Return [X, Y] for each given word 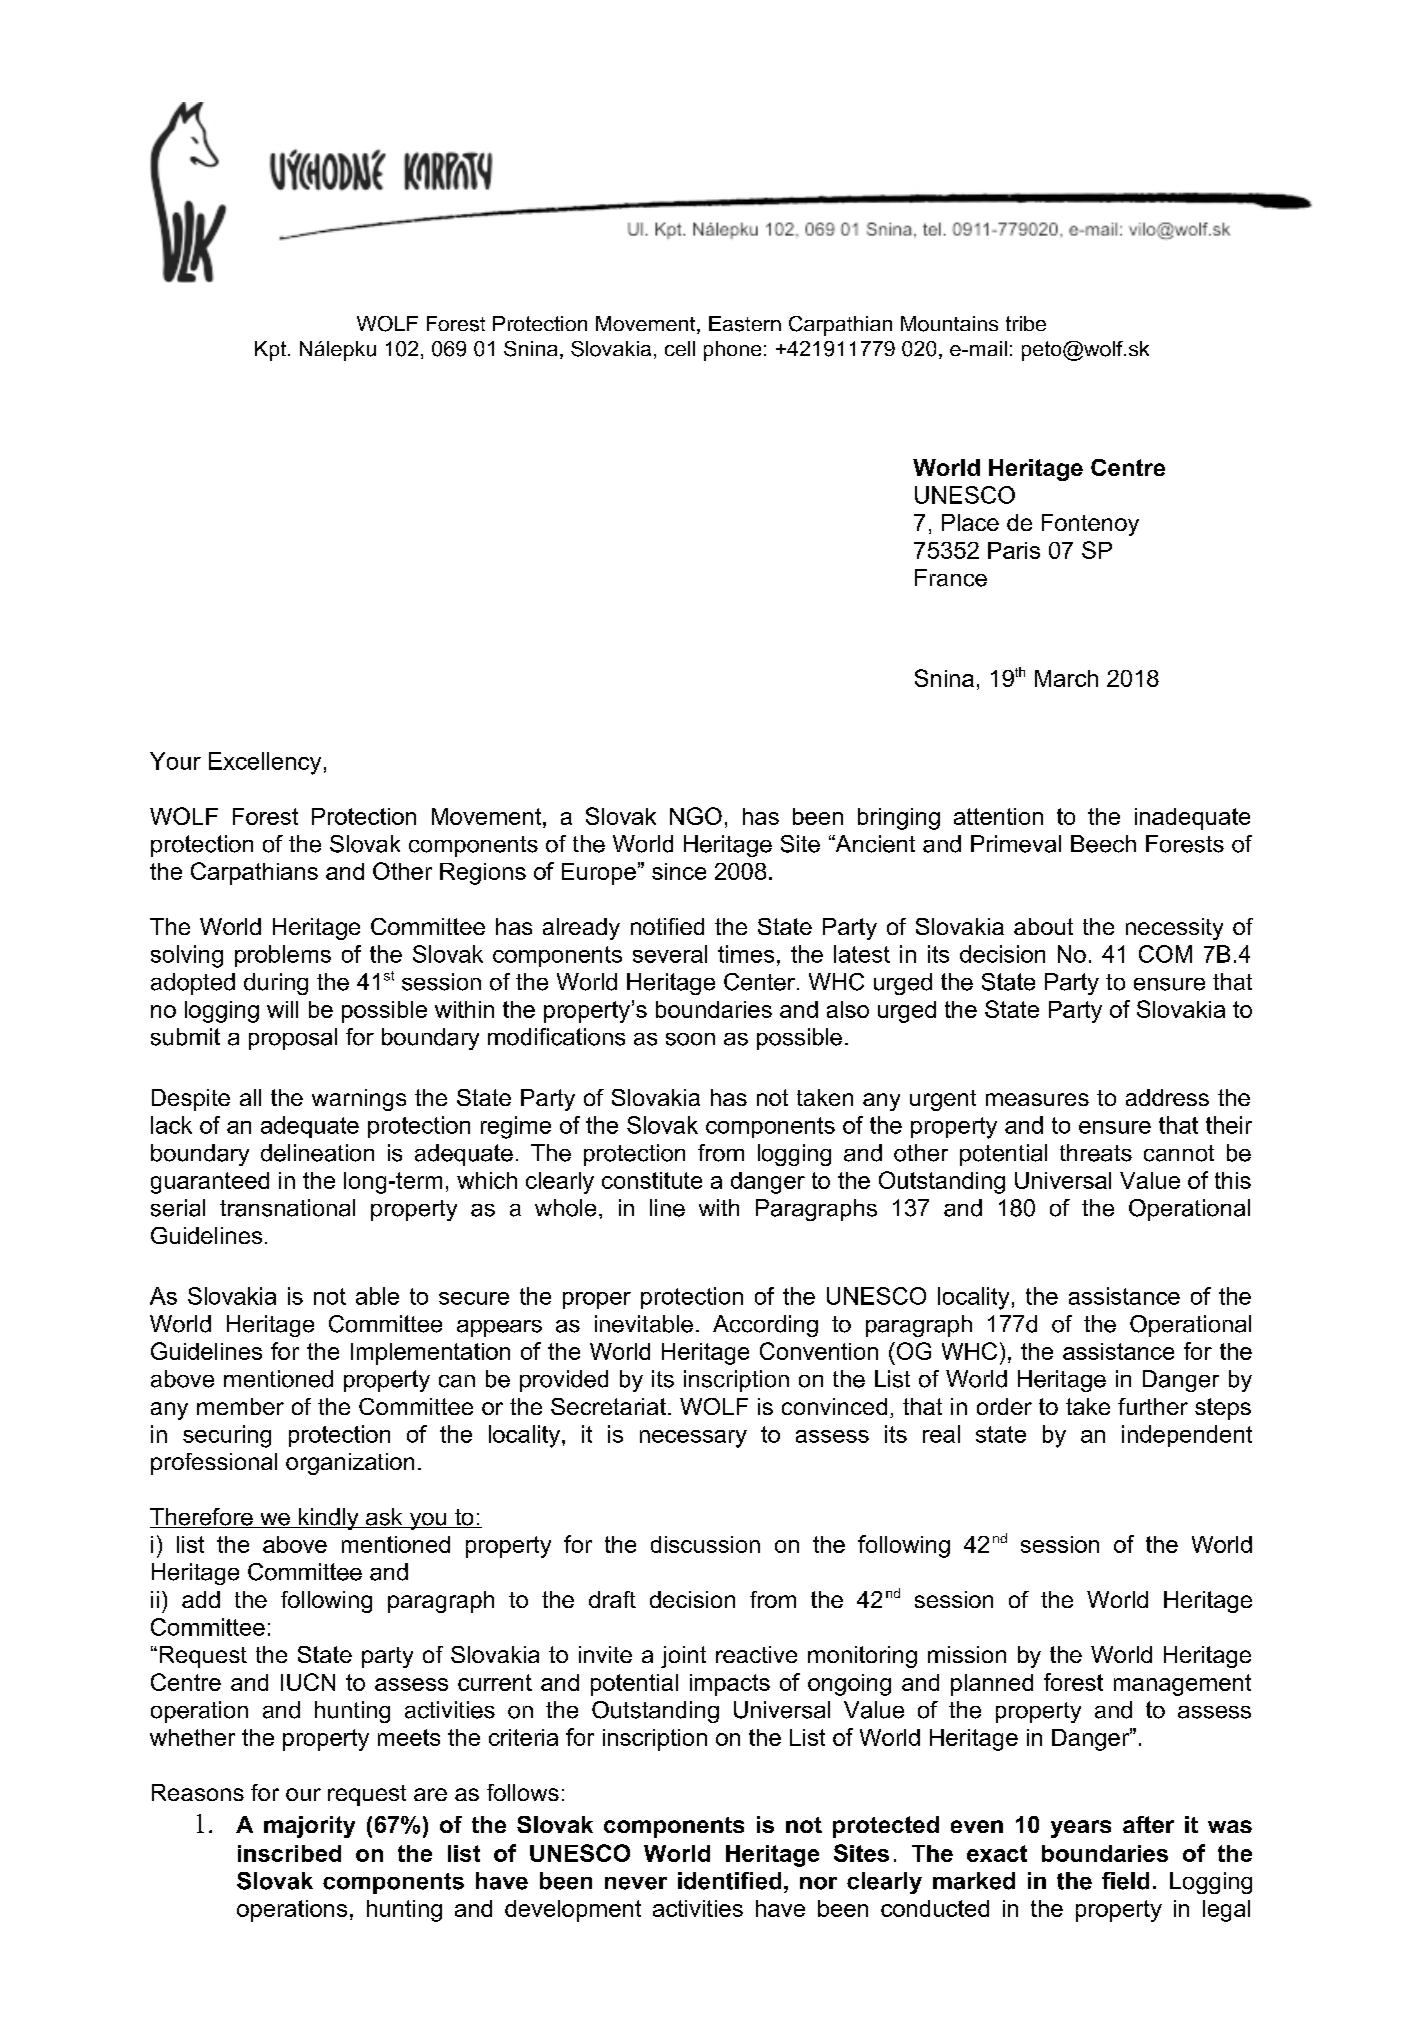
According [765, 1326]
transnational [287, 1208]
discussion [705, 1544]
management [1182, 1685]
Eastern [745, 324]
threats [1096, 1153]
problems [283, 956]
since [679, 871]
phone [732, 351]
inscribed [289, 1853]
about [1043, 926]
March [1066, 678]
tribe [1026, 323]
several [670, 954]
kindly [329, 1519]
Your [175, 761]
